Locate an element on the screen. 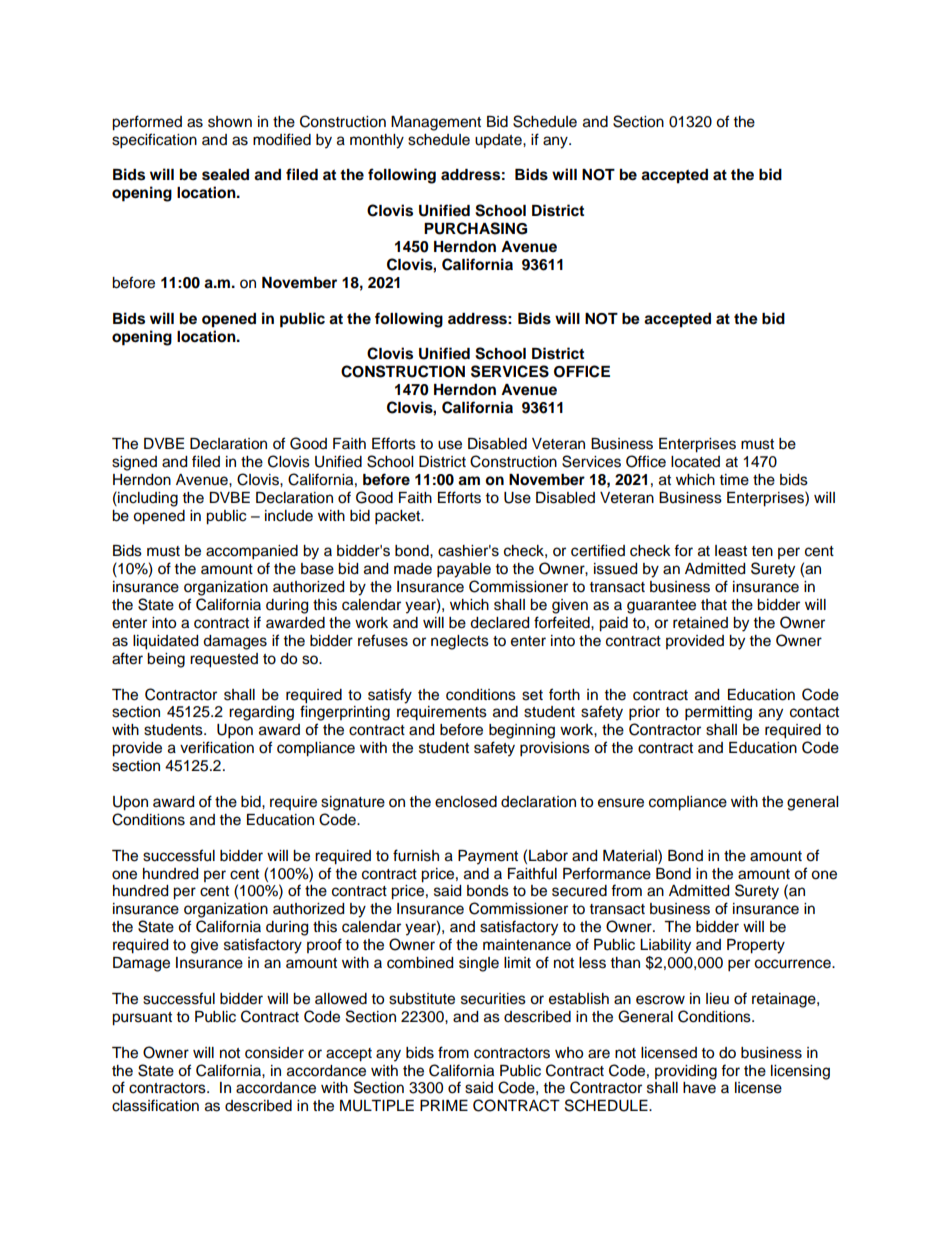  permitting is located at coordinates (718, 713).
